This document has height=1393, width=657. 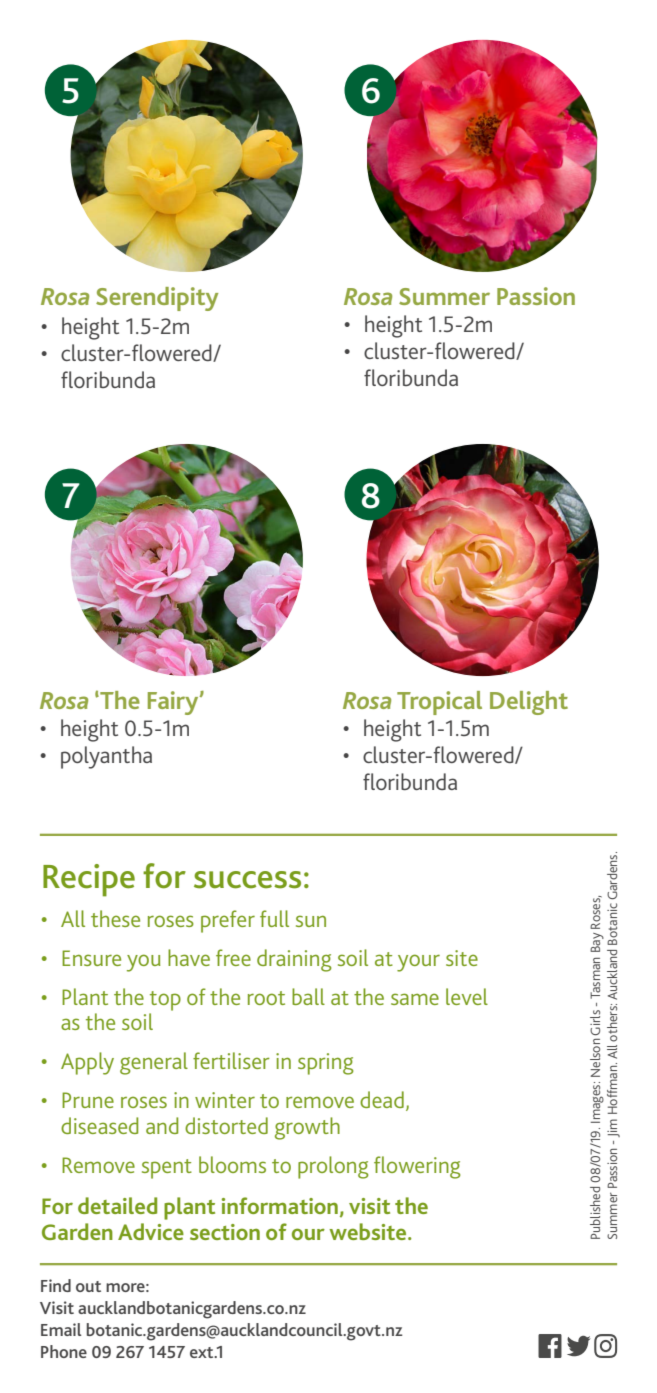 What do you see at coordinates (418, 963) in the document?
I see `your` at bounding box center [418, 963].
